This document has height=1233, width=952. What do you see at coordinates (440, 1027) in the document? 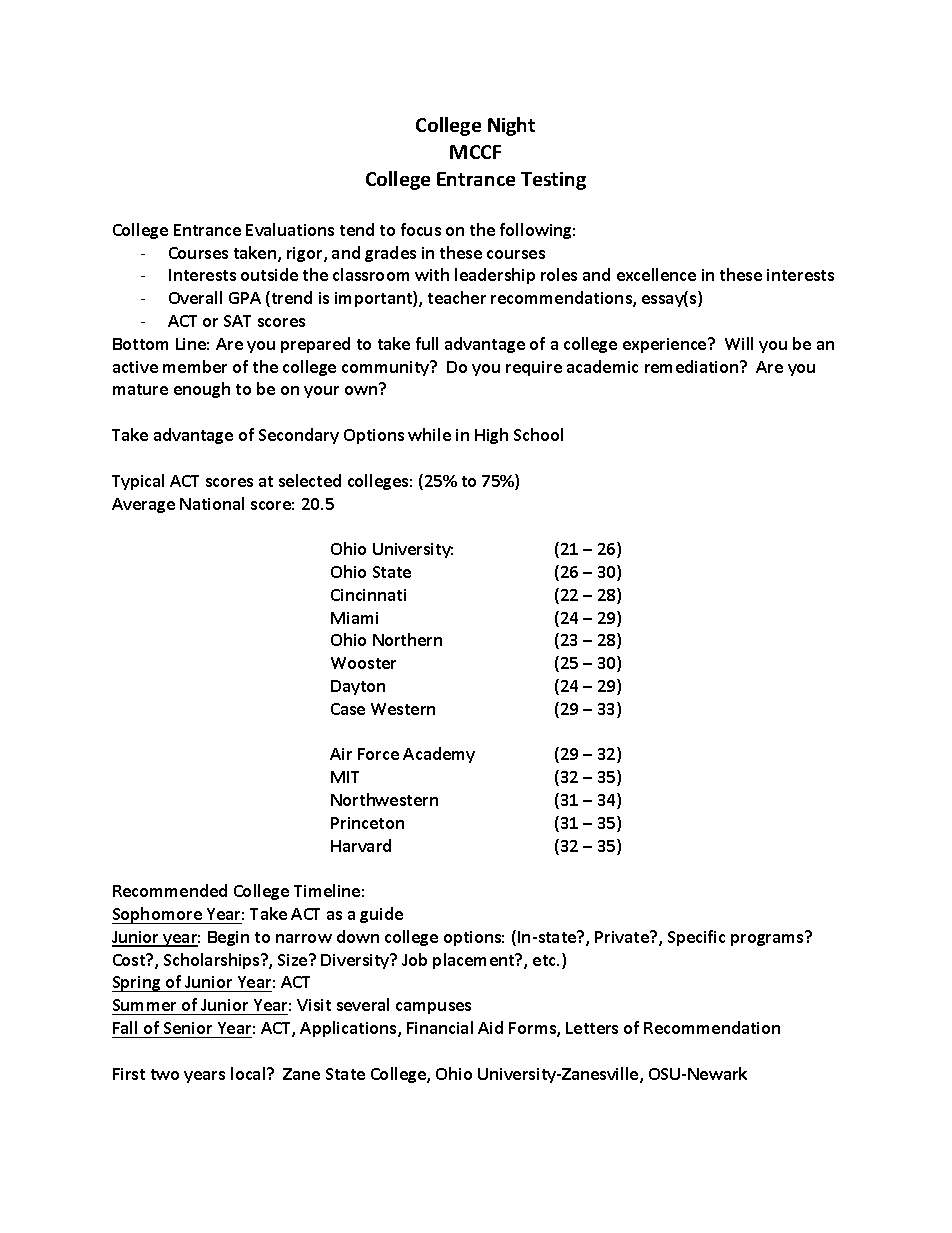
I see `Financial` at bounding box center [440, 1027].
